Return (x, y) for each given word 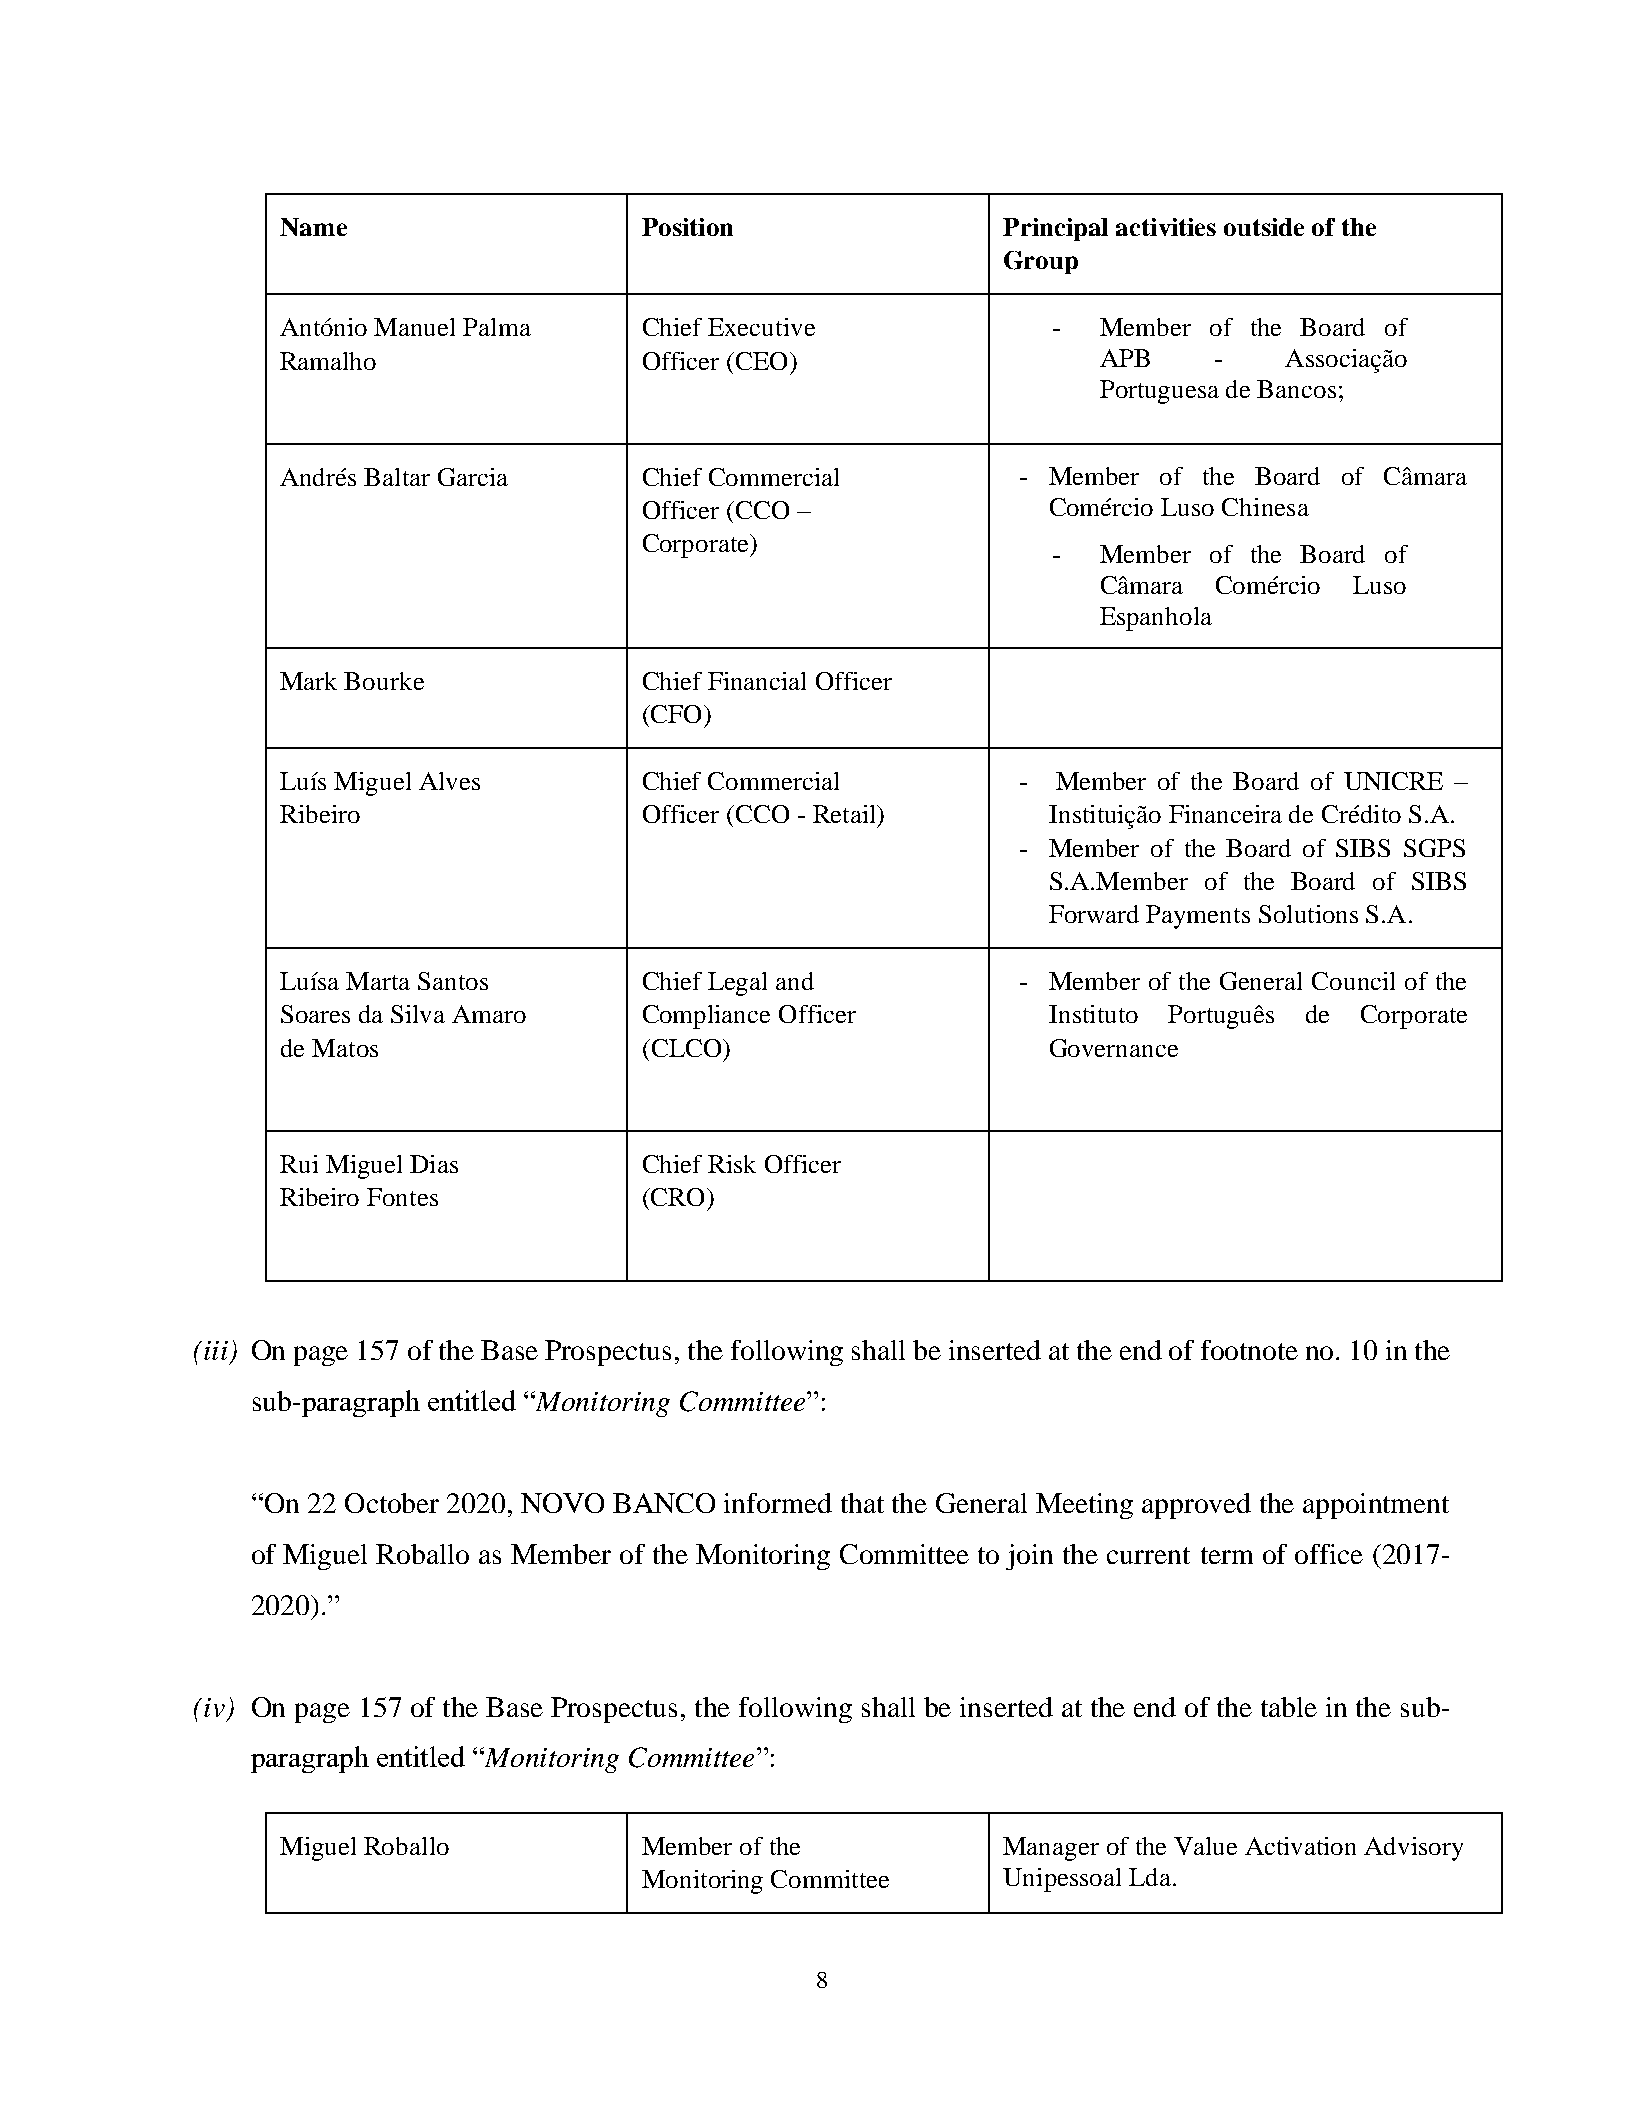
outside (1264, 227)
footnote (1249, 1350)
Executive (761, 327)
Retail (845, 814)
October (392, 1503)
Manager (1051, 1849)
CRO (676, 1197)
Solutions (1308, 914)
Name (313, 227)
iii (216, 1350)
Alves (449, 781)
